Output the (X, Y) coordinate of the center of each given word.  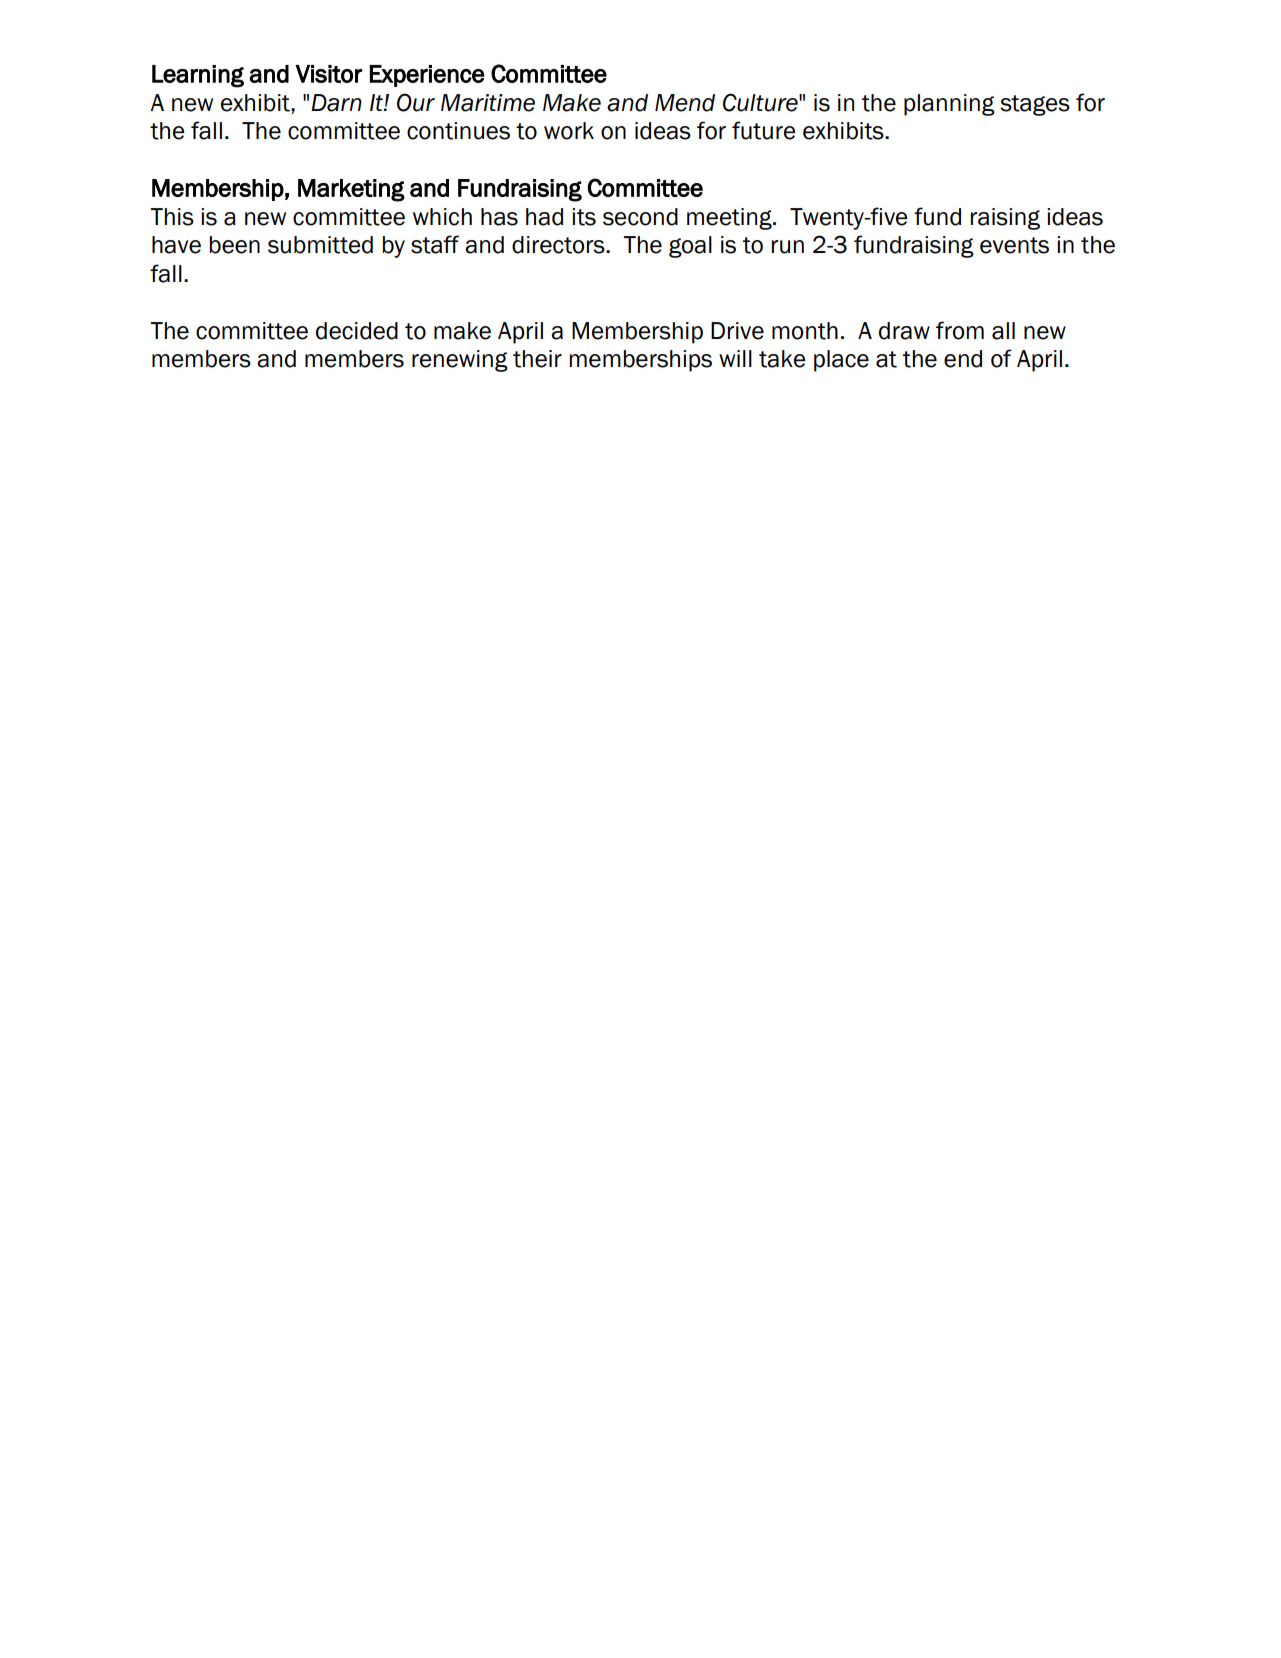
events (1014, 245)
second (640, 217)
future (764, 130)
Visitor (328, 74)
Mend (685, 103)
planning (949, 105)
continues (458, 131)
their (537, 359)
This (172, 217)
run (787, 247)
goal (690, 247)
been (234, 245)
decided (357, 331)
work (569, 131)
